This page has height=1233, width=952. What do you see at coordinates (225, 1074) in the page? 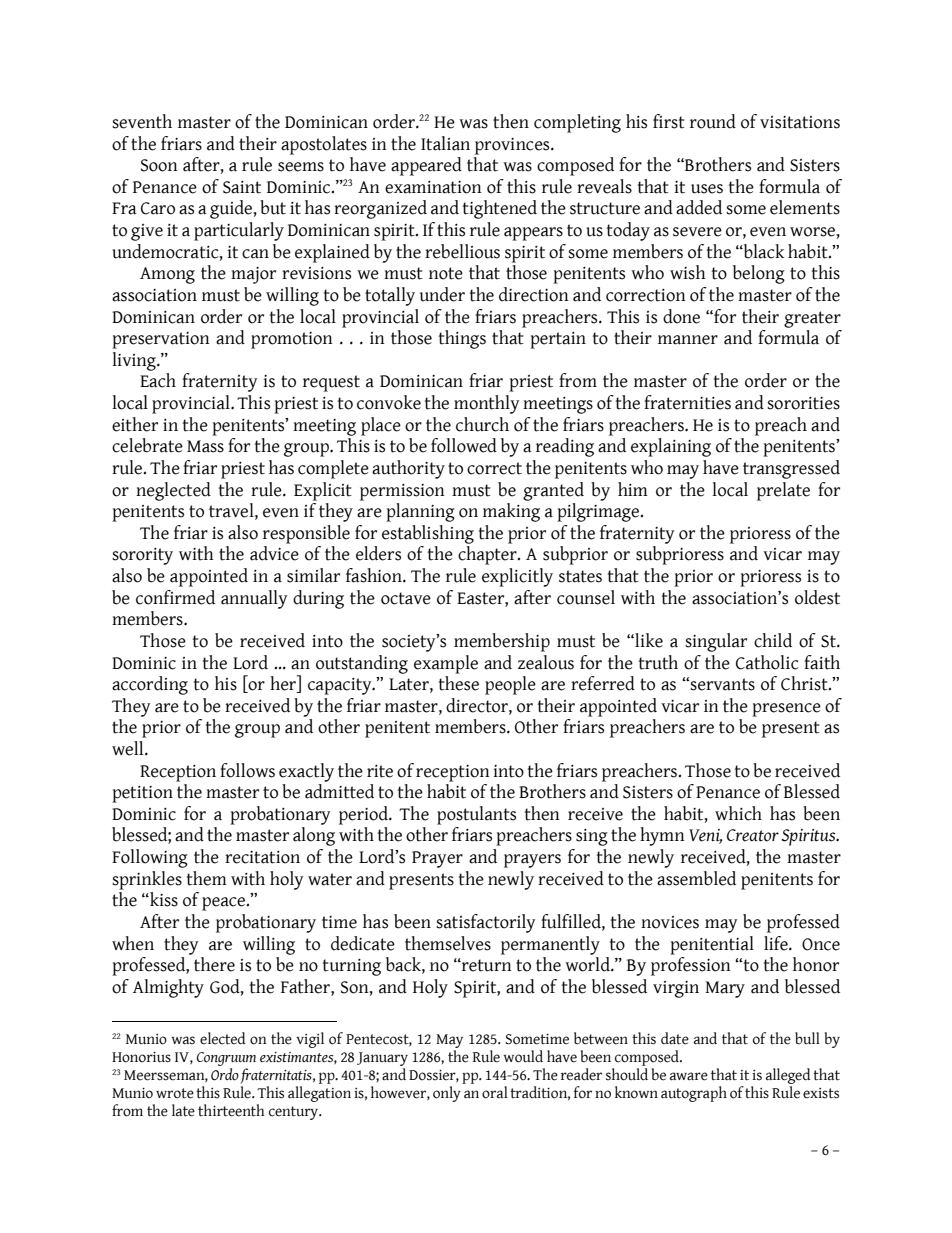
I see `Ordo` at bounding box center [225, 1074].
